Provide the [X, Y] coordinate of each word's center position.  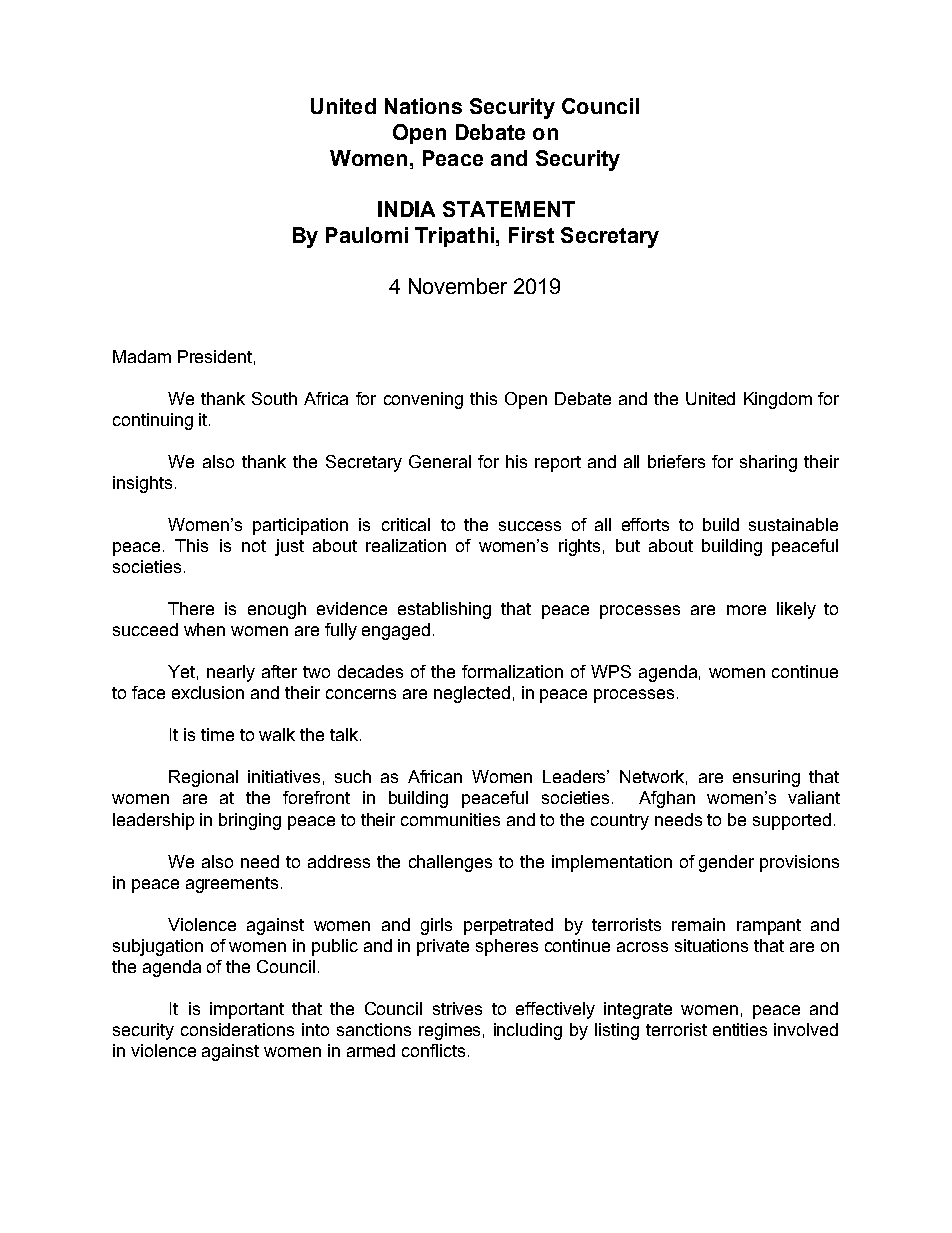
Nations [423, 106]
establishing [444, 610]
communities [450, 819]
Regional [203, 778]
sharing [768, 463]
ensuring [766, 778]
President [215, 356]
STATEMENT [509, 209]
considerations [237, 1029]
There [191, 608]
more [746, 610]
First [531, 235]
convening [423, 400]
